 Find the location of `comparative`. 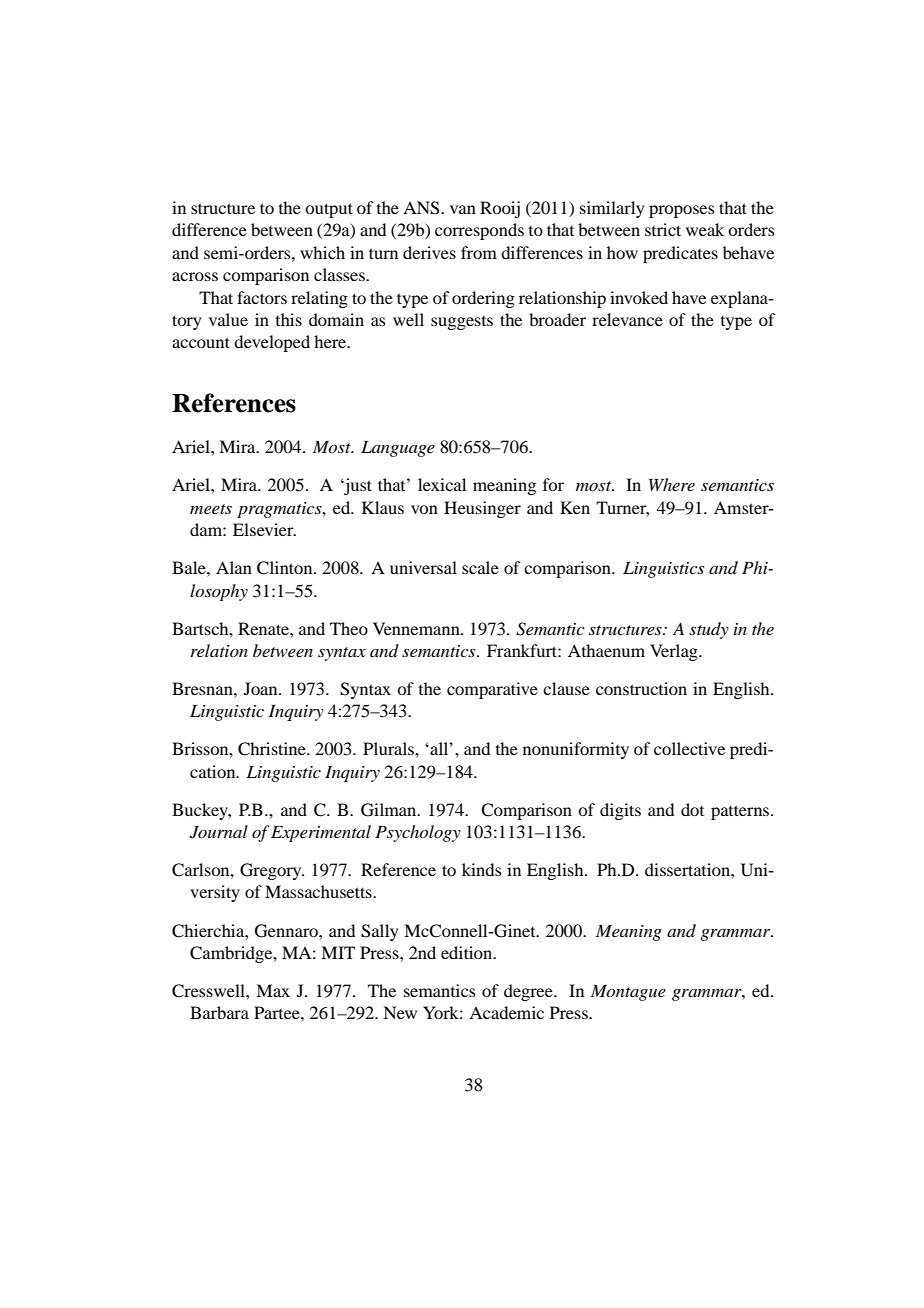

comparative is located at coordinates (492, 690).
